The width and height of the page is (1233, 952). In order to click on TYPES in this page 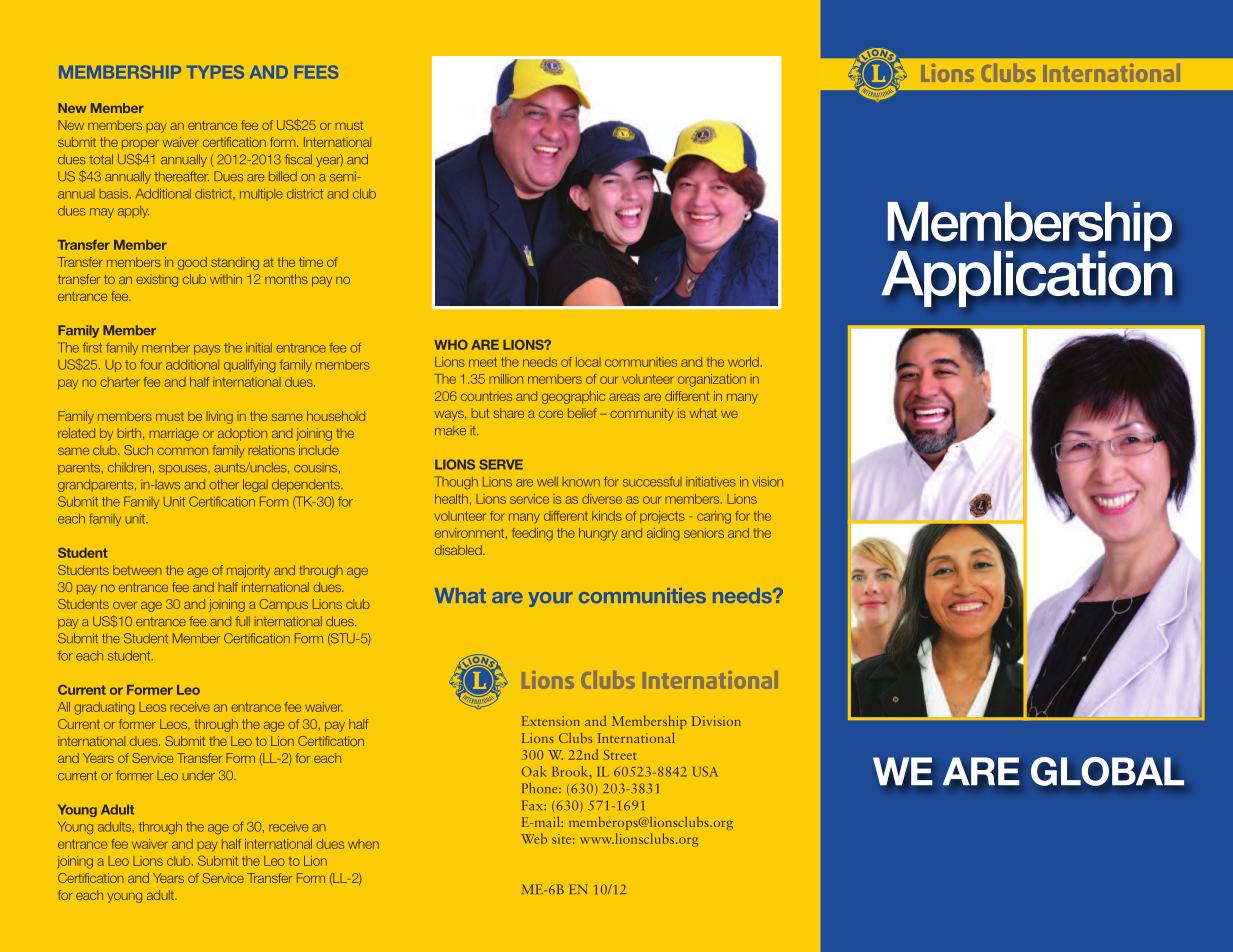, I will do `click(215, 72)`.
